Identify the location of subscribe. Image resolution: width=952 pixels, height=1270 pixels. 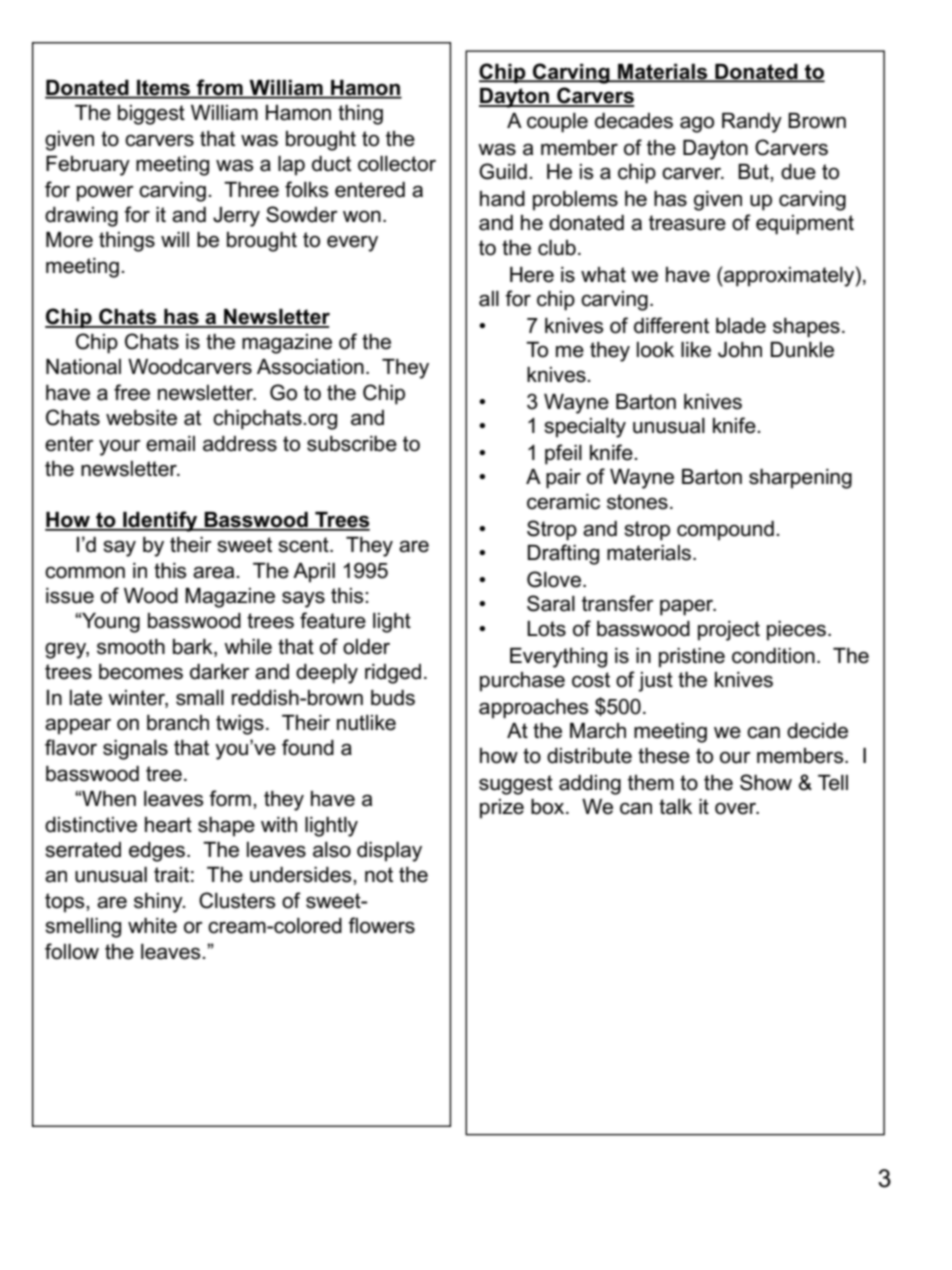
(352, 444).
